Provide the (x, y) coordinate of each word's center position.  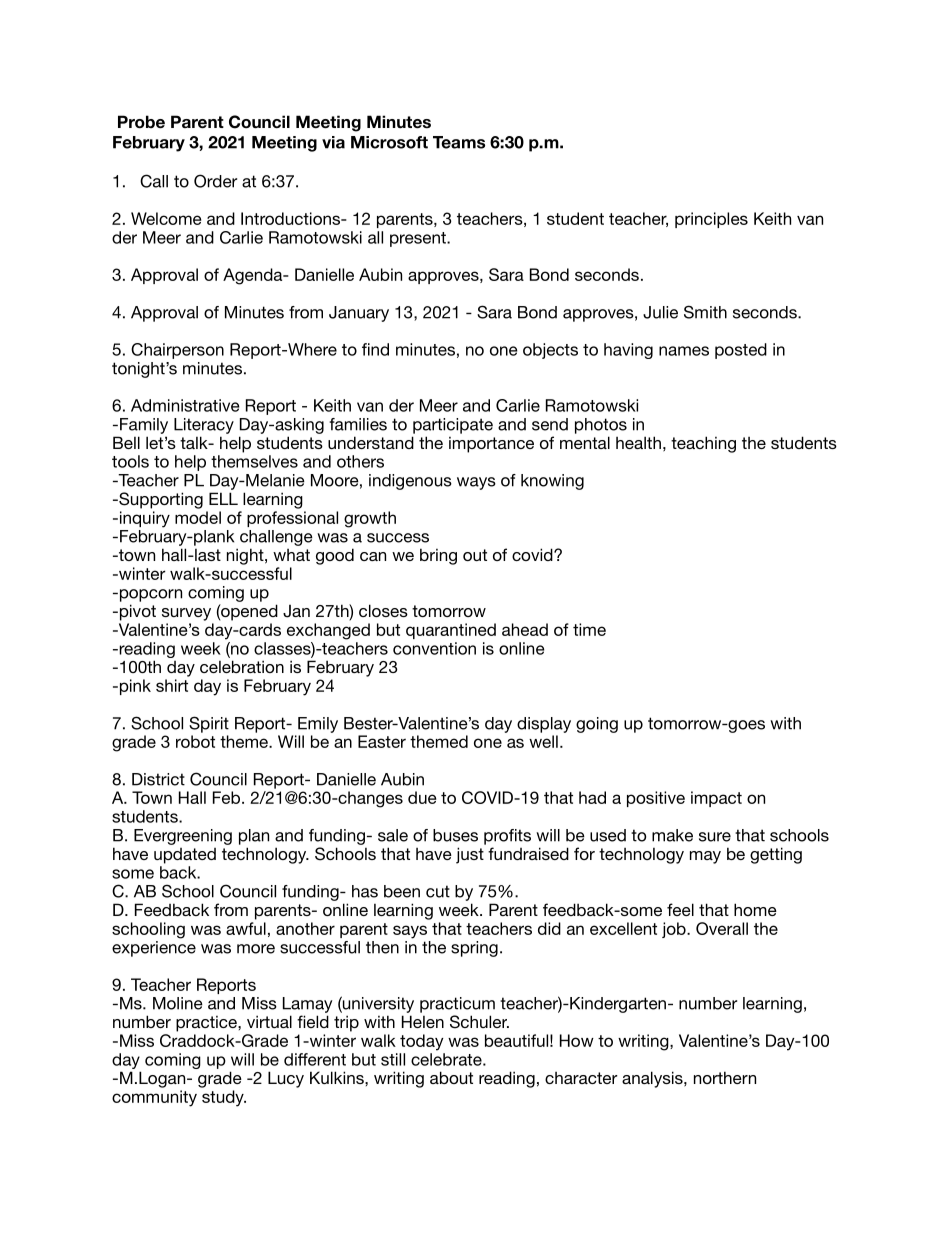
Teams (459, 142)
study (224, 1098)
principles (711, 220)
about (451, 1077)
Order (215, 181)
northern (725, 1077)
